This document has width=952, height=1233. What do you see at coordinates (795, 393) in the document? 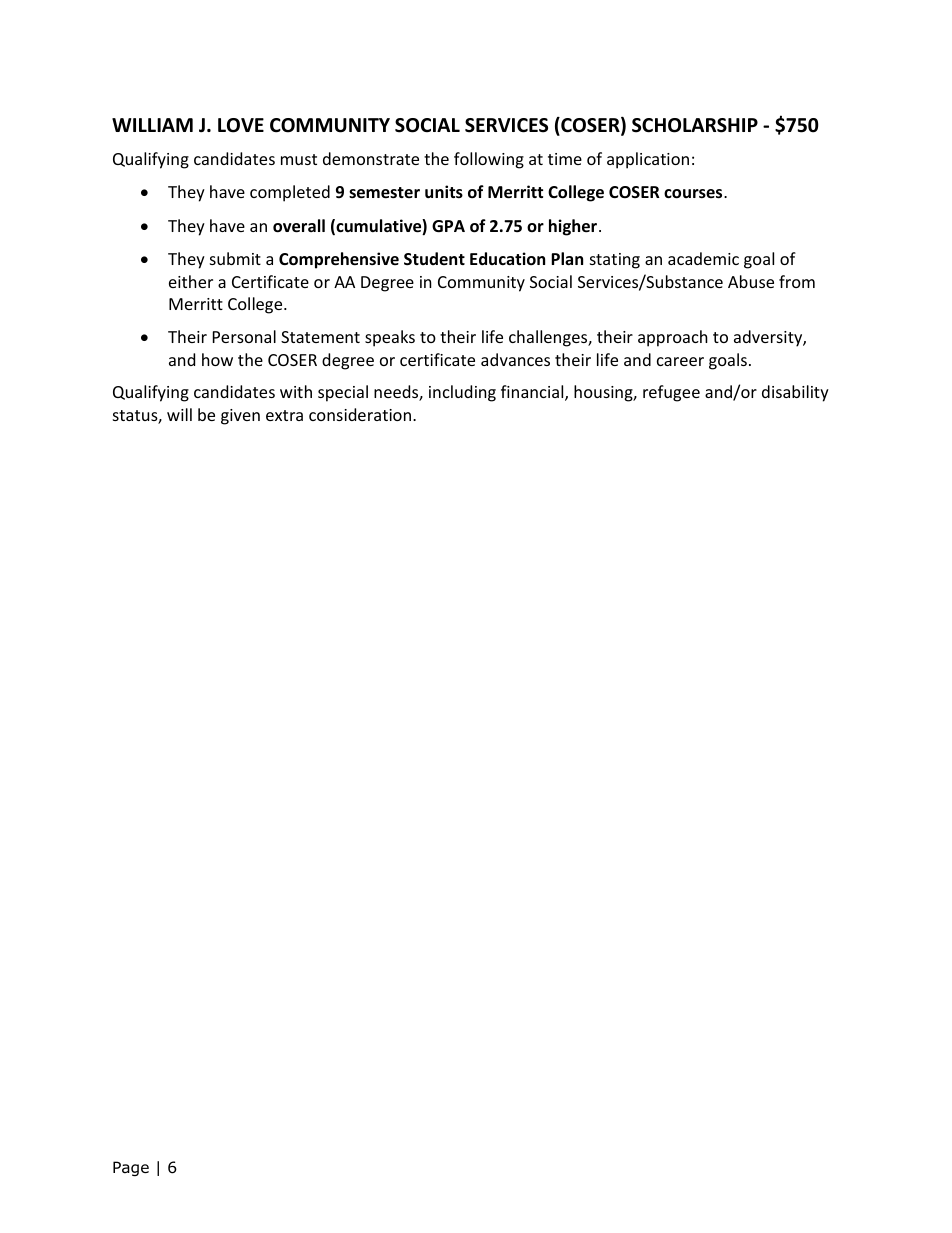
I see `disability` at bounding box center [795, 393].
